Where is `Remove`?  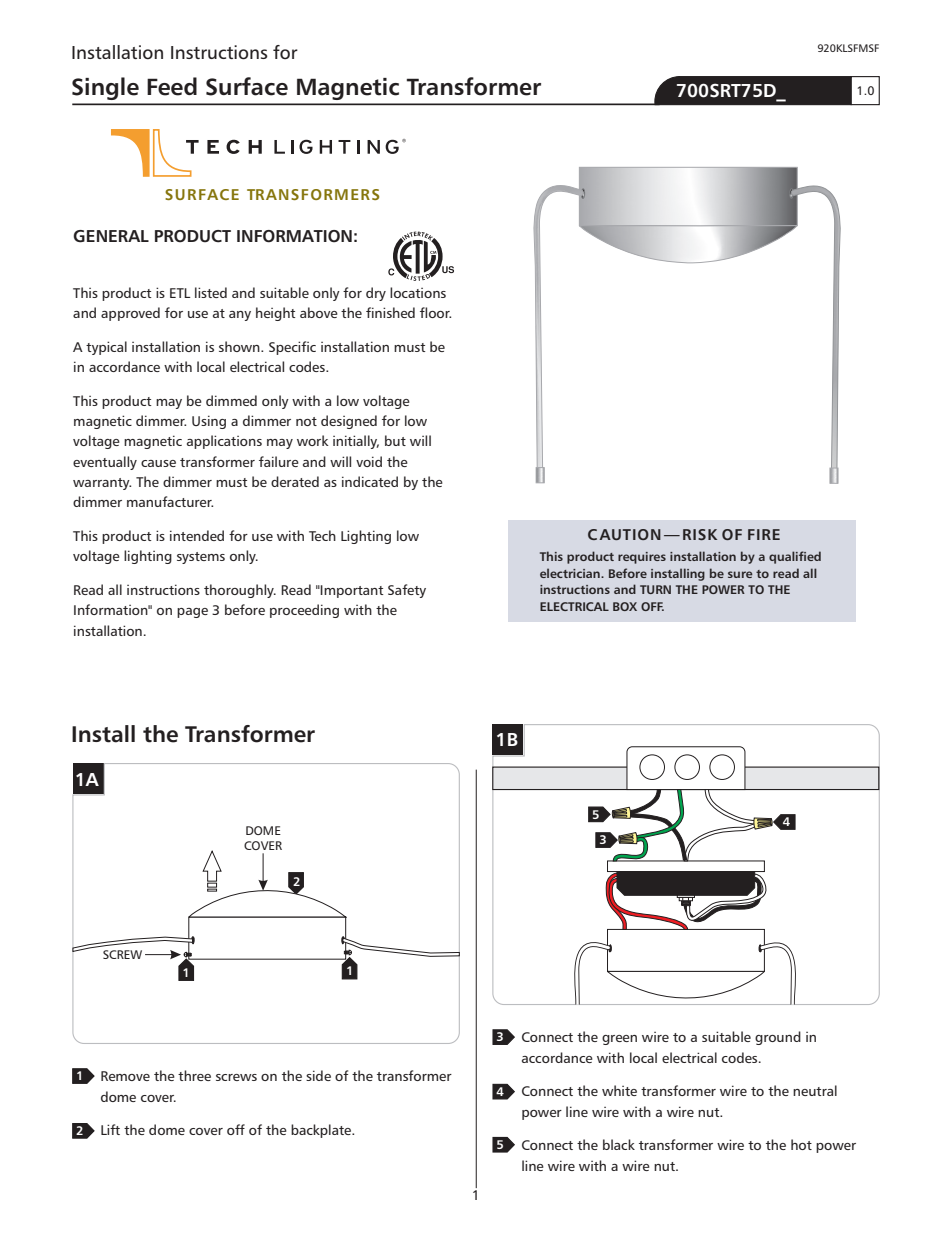
Remove is located at coordinates (125, 1076).
